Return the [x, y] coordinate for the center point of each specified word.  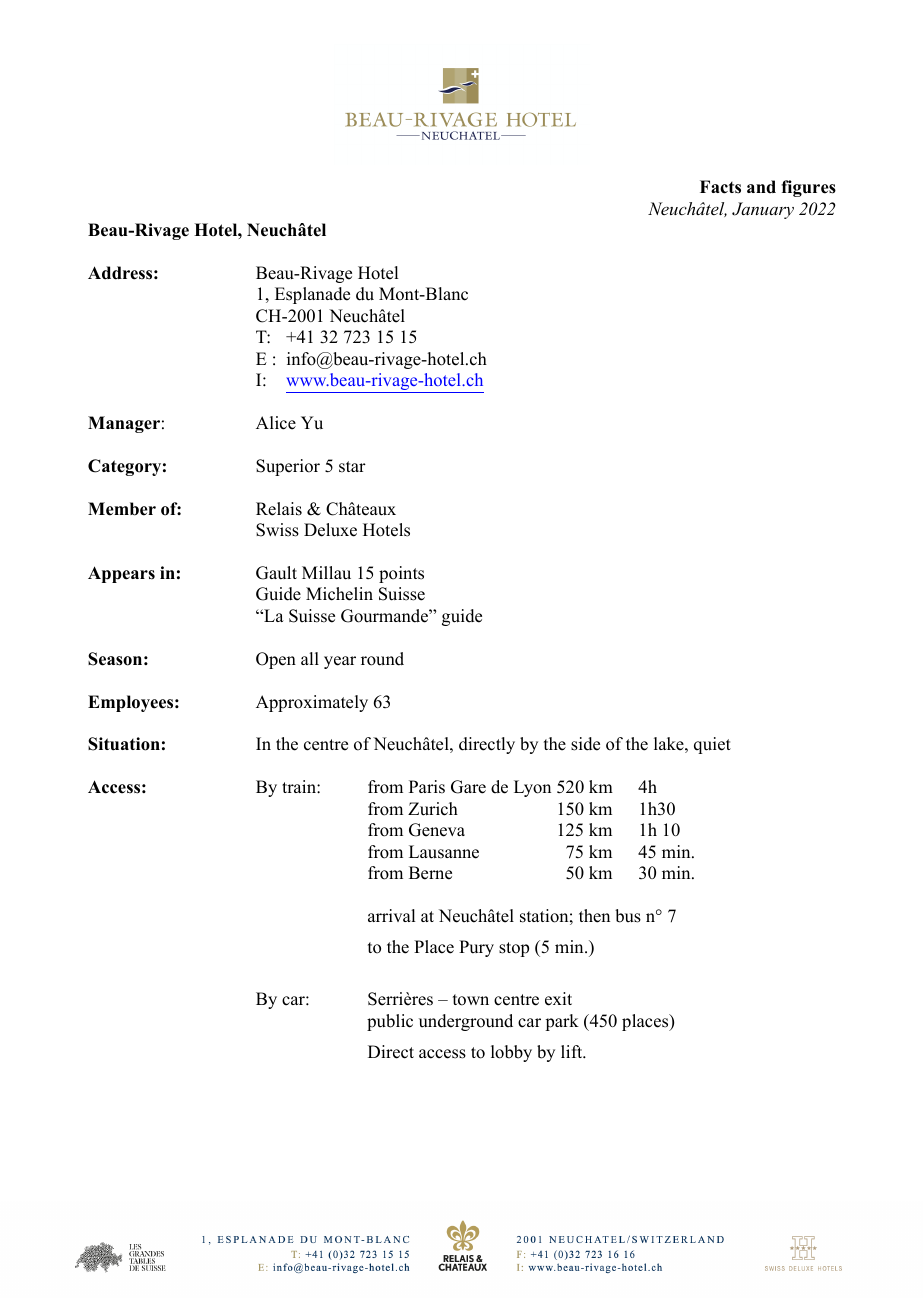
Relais [279, 509]
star [352, 467]
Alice [276, 423]
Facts [720, 187]
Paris [427, 787]
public [390, 1022]
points [401, 574]
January [763, 210]
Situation [124, 744]
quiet [712, 745]
